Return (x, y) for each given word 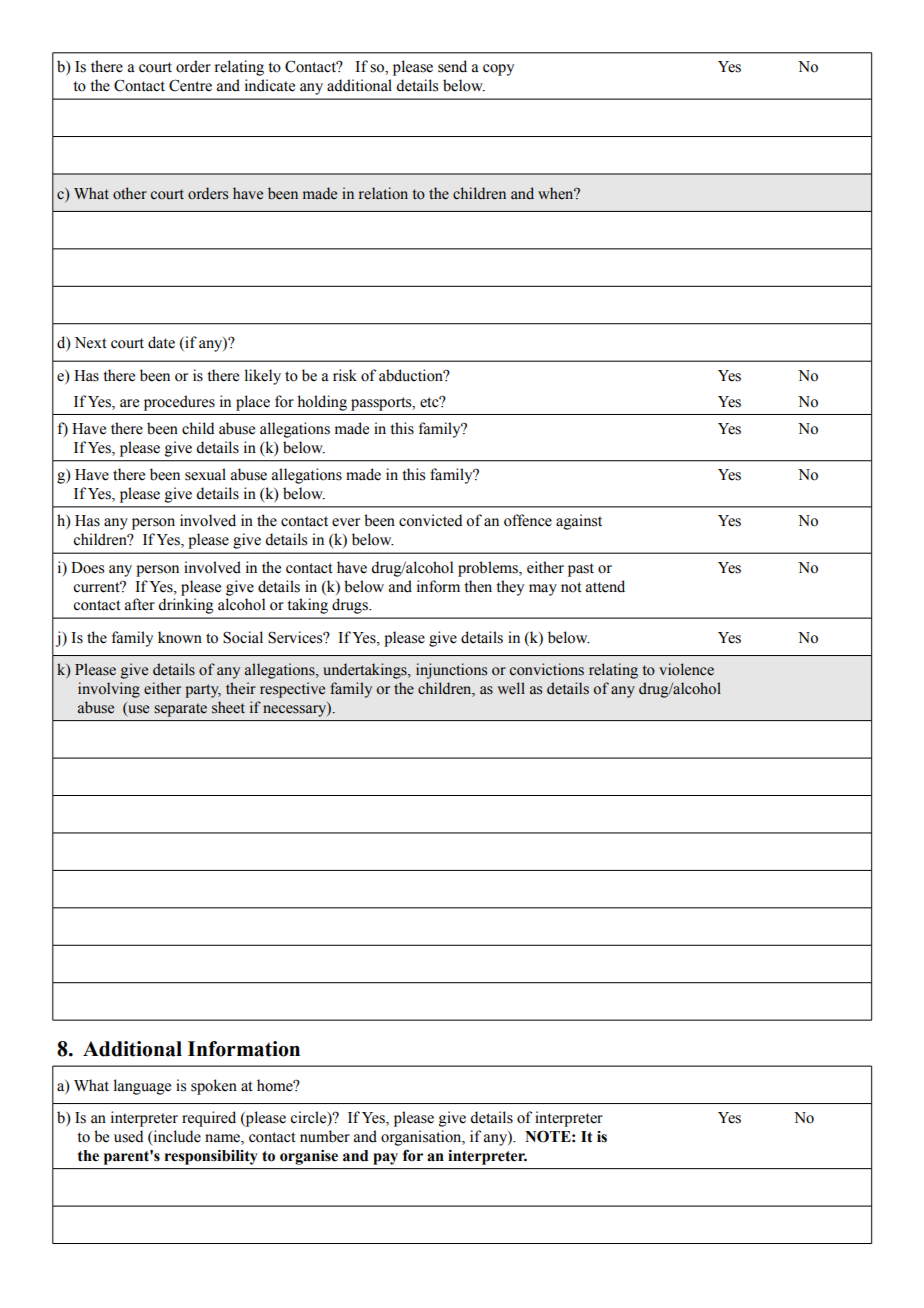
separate (180, 710)
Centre (190, 85)
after (140, 604)
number (325, 1136)
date (161, 342)
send (452, 66)
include (176, 1137)
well (511, 688)
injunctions (451, 671)
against (579, 522)
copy (498, 70)
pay (385, 1159)
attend (605, 586)
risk (345, 375)
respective (292, 690)
